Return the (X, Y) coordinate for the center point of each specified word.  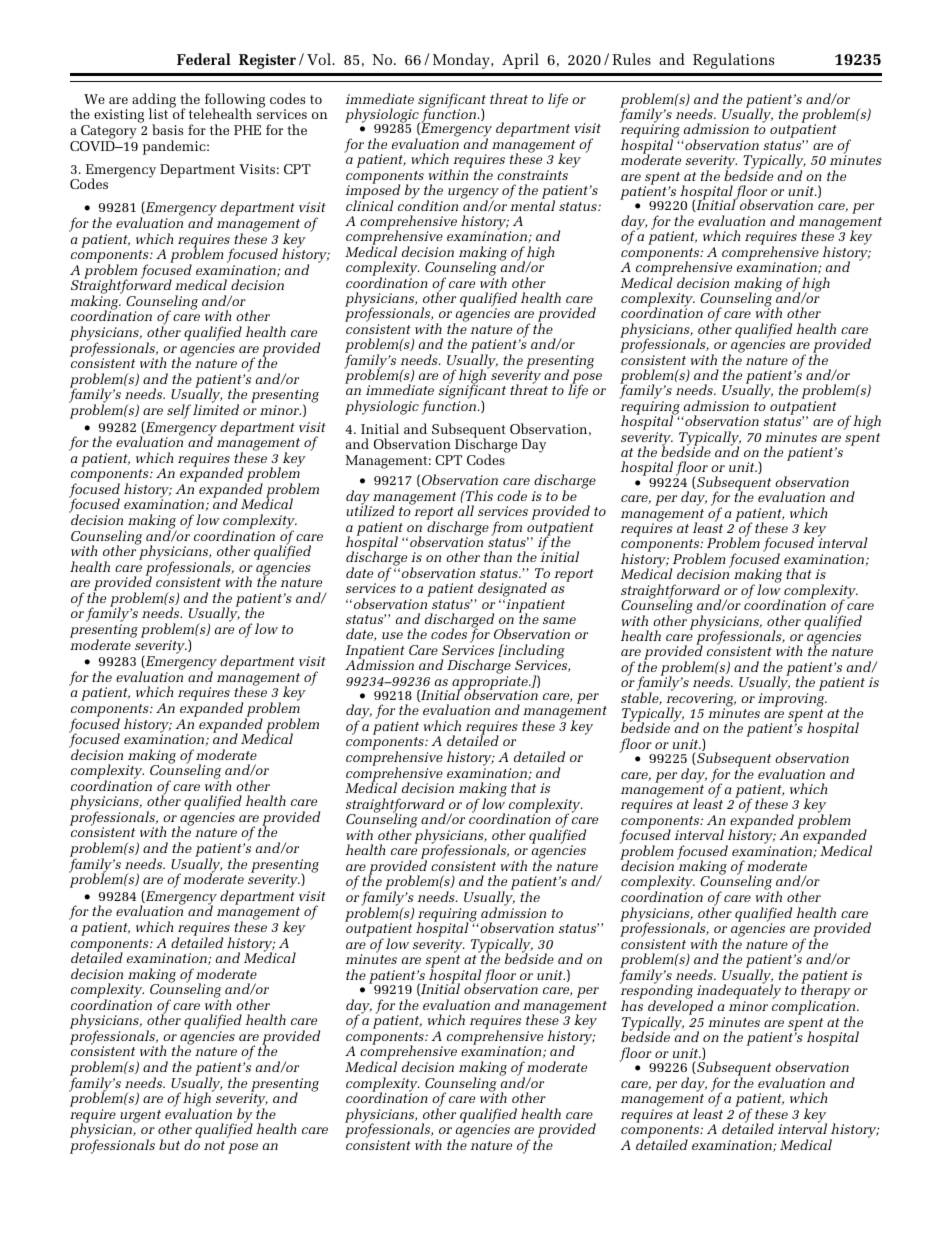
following (233, 101)
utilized (370, 510)
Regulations (733, 61)
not (214, 1145)
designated (512, 591)
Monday (462, 61)
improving (792, 700)
